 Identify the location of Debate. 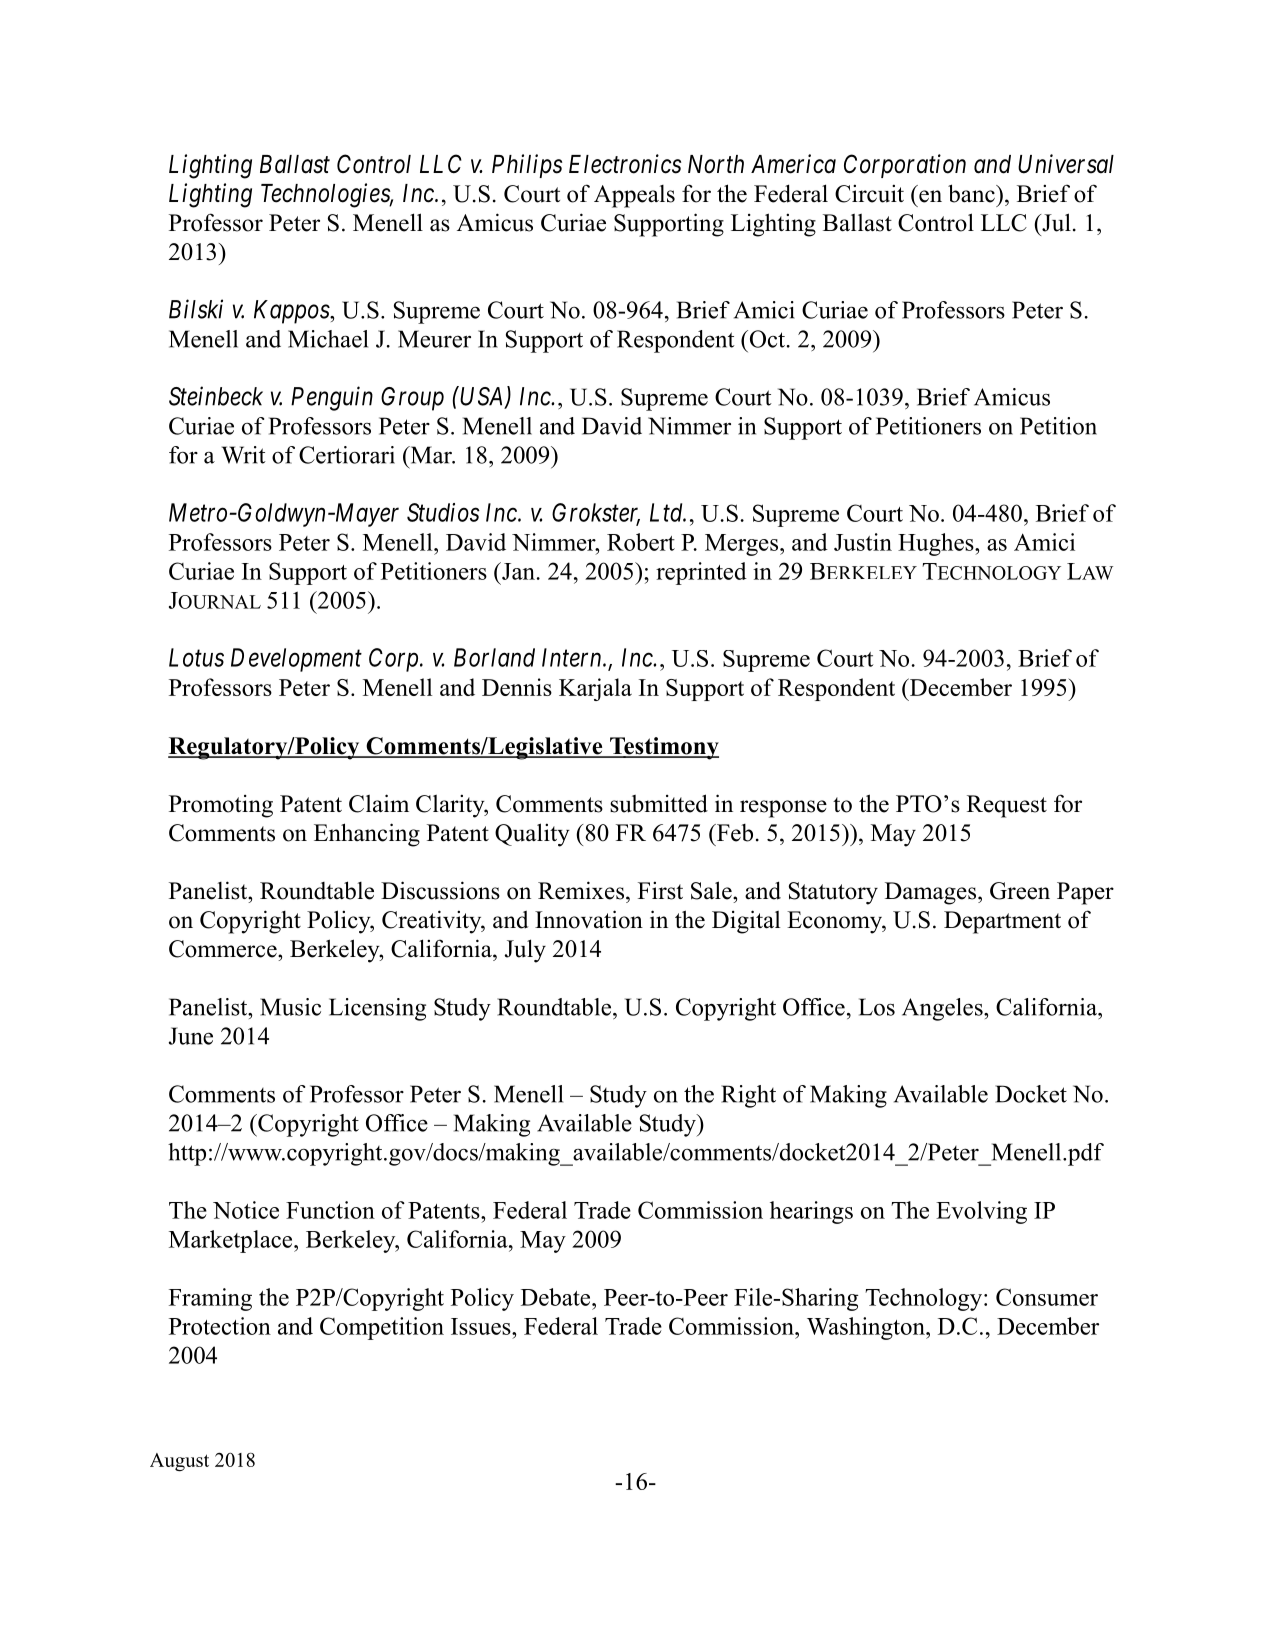
(557, 1297).
